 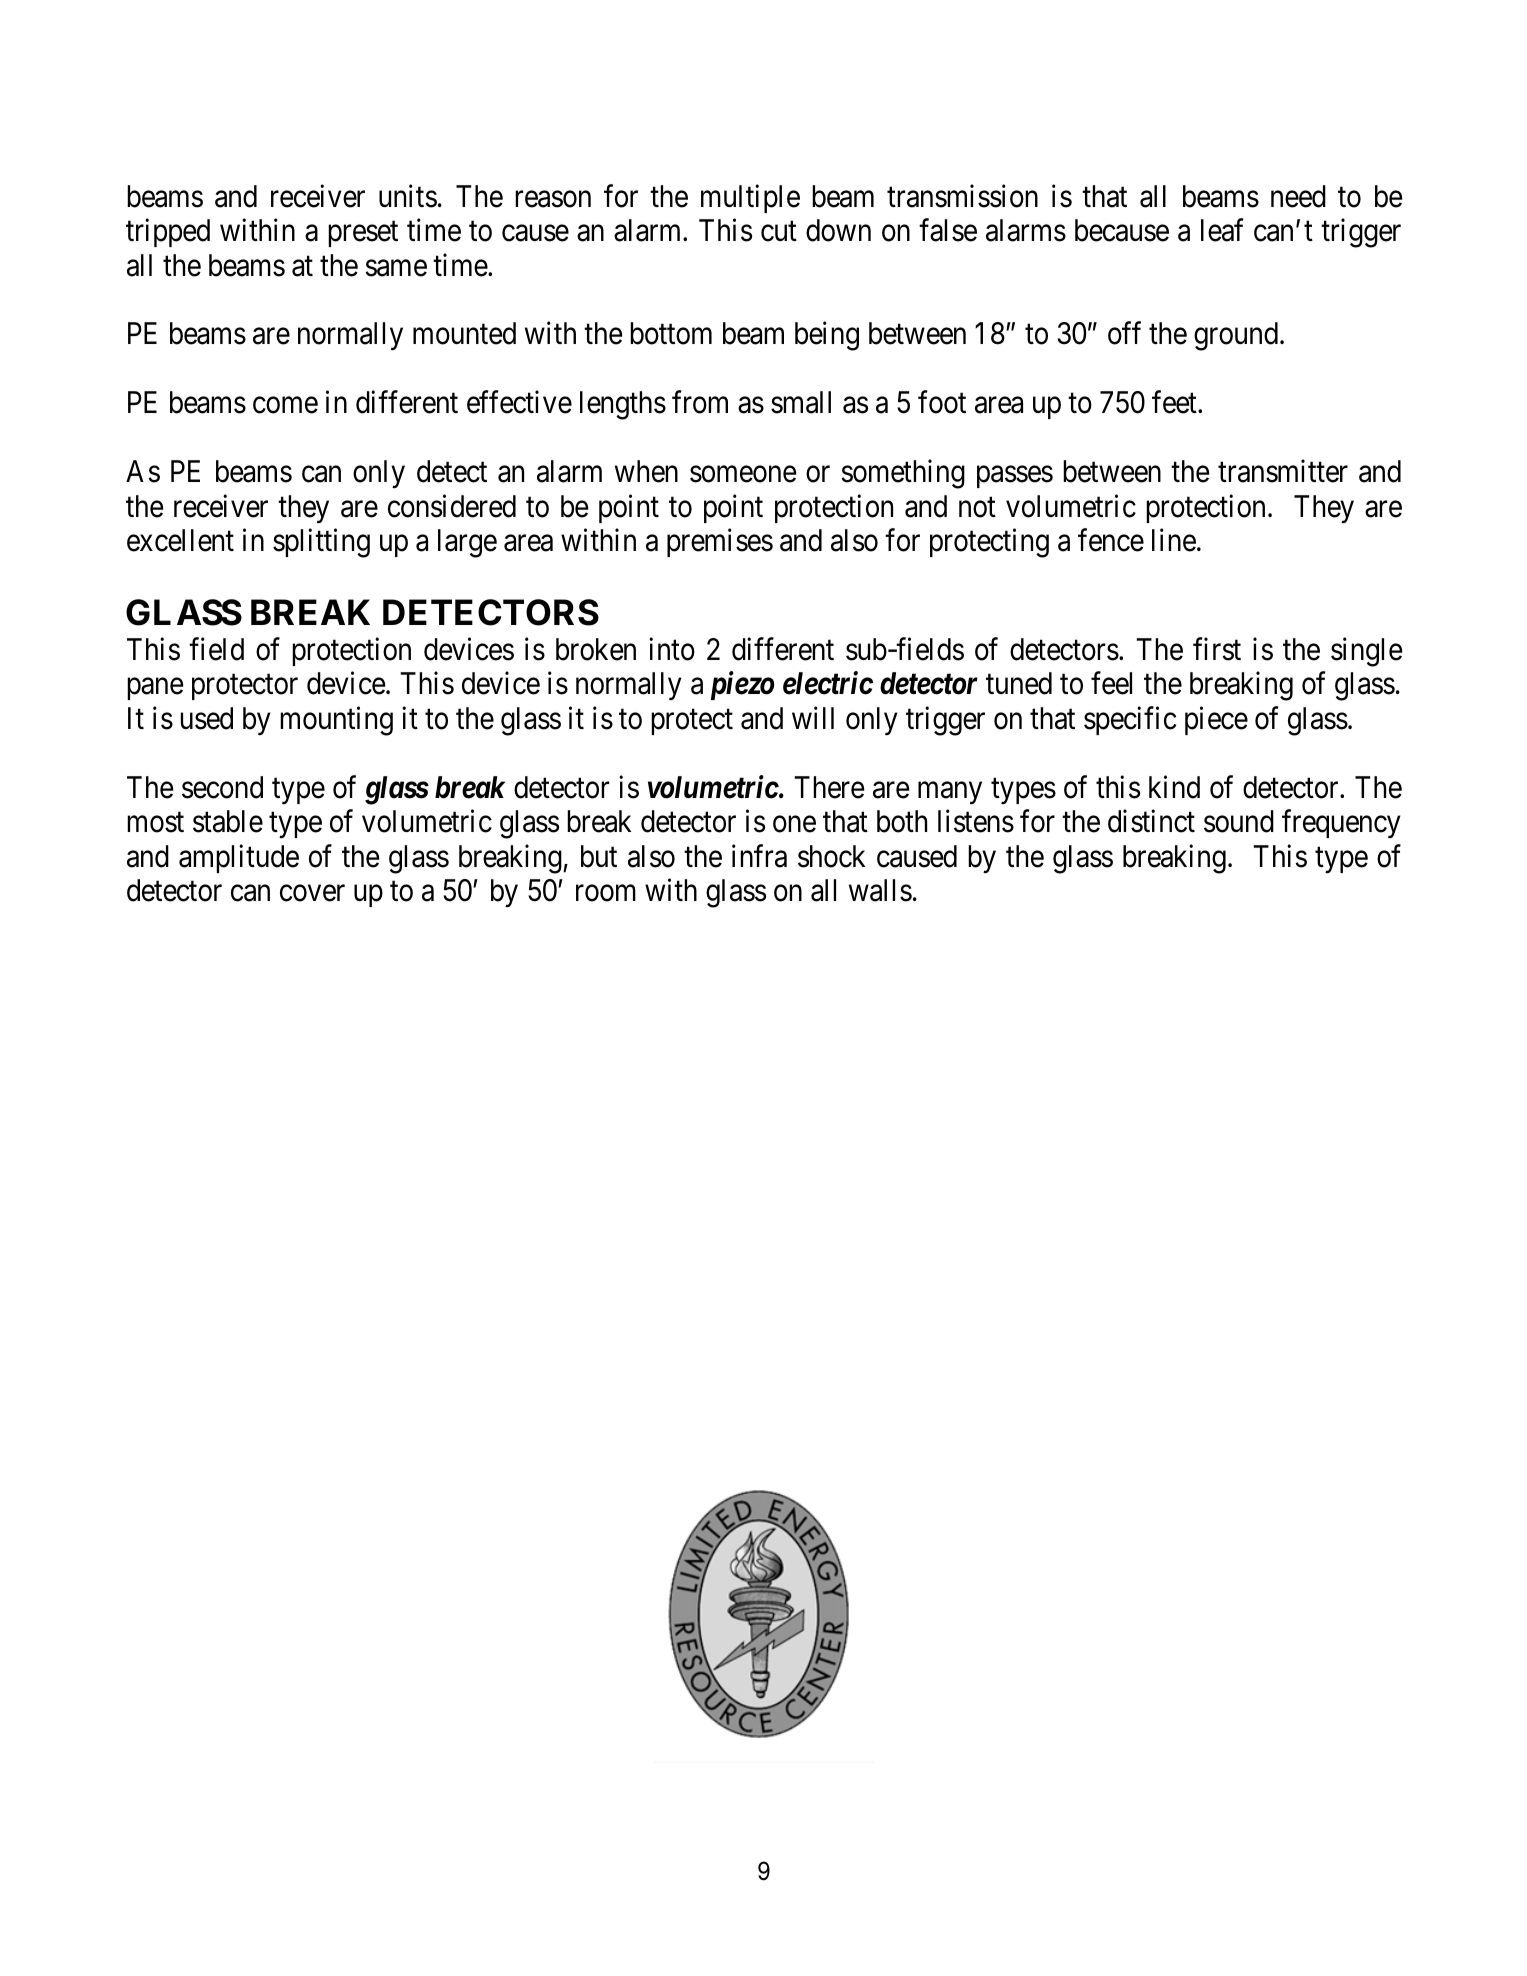 I want to click on premises, so click(x=720, y=543).
